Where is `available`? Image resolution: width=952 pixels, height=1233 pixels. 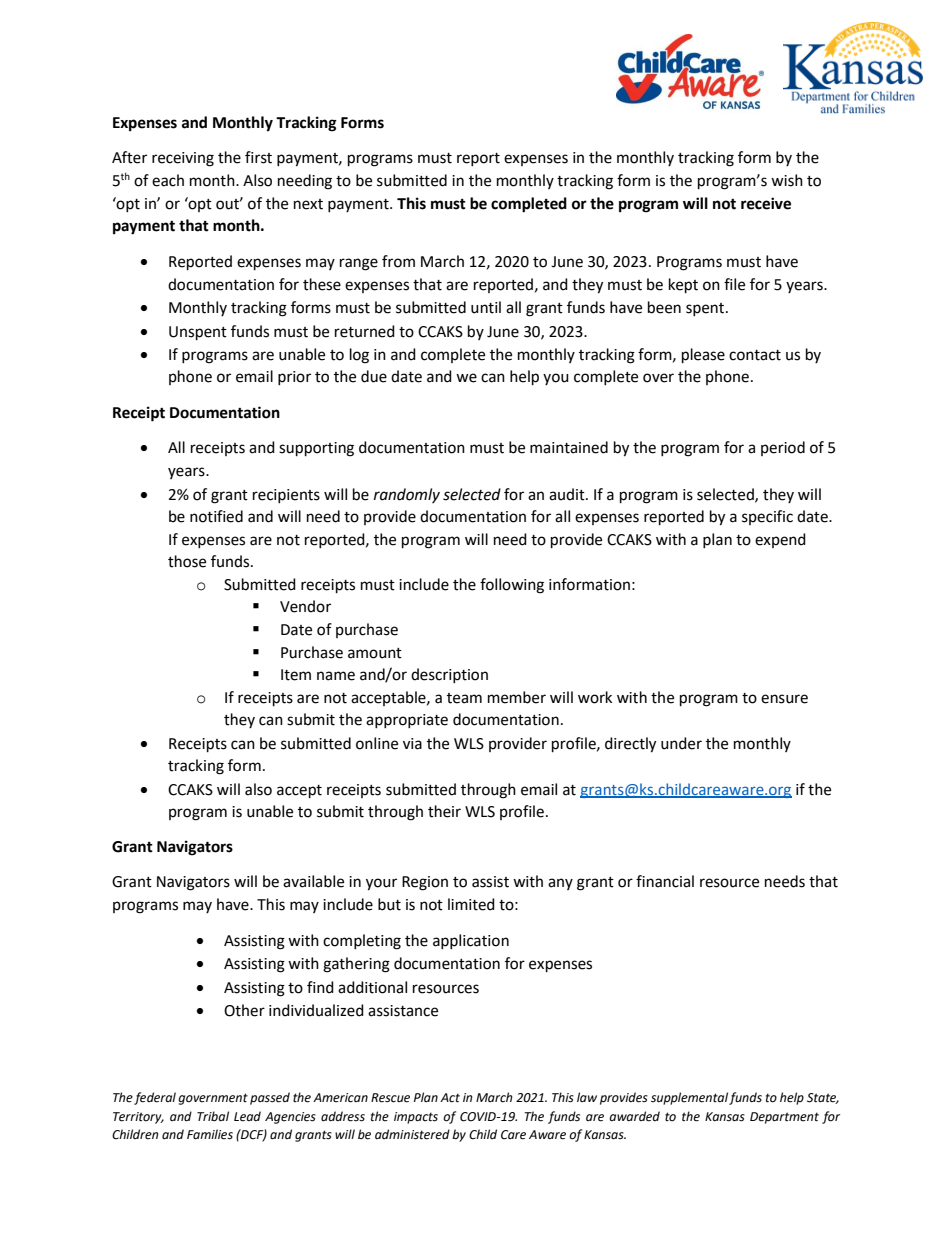
available is located at coordinates (313, 881).
